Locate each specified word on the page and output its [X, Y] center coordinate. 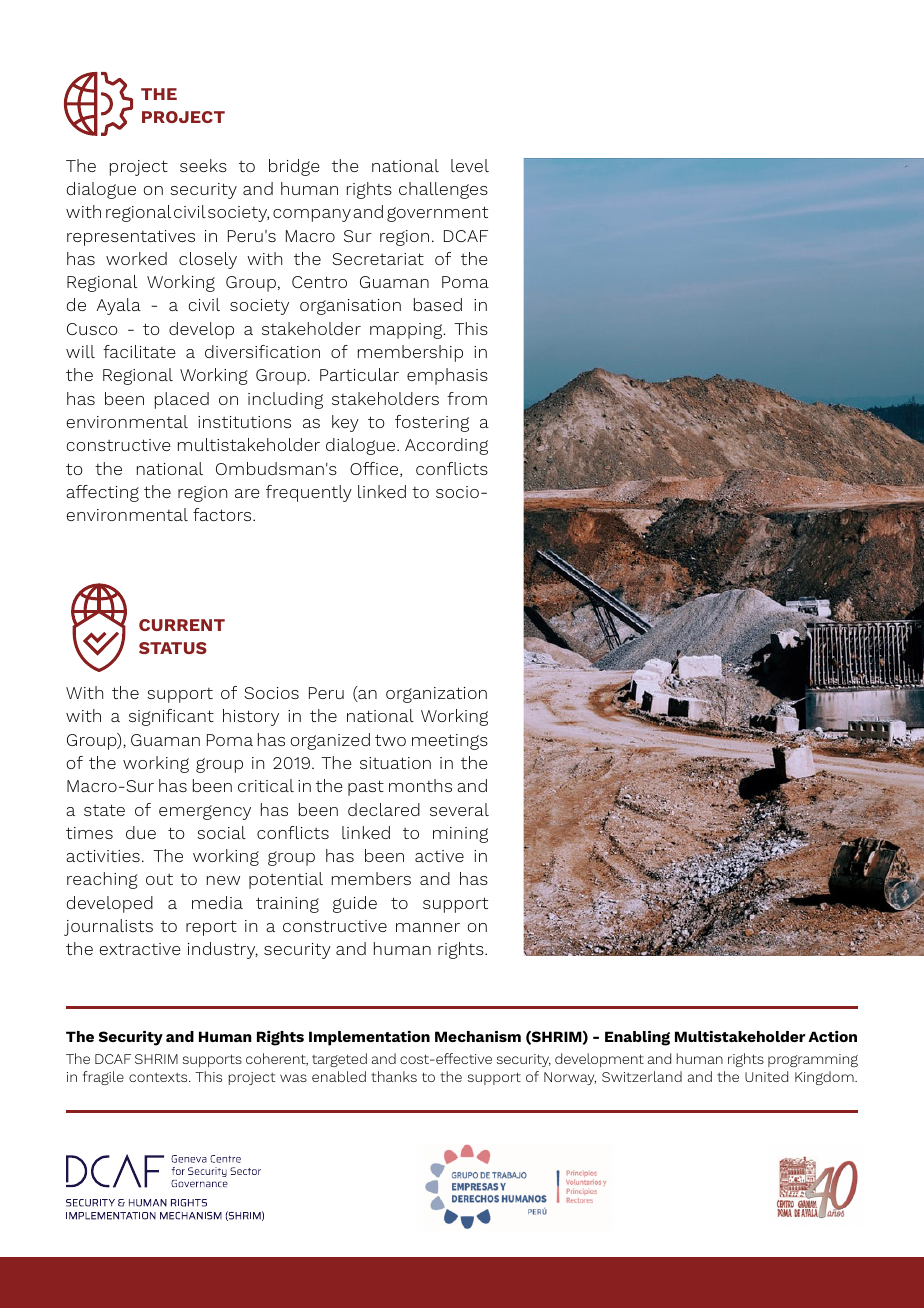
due [141, 832]
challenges [443, 190]
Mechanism [478, 1036]
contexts [159, 1077]
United [766, 1076]
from [467, 398]
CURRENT [182, 625]
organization [436, 695]
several [459, 809]
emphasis [447, 376]
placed [182, 400]
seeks [203, 165]
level [470, 165]
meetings [450, 742]
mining [460, 835]
